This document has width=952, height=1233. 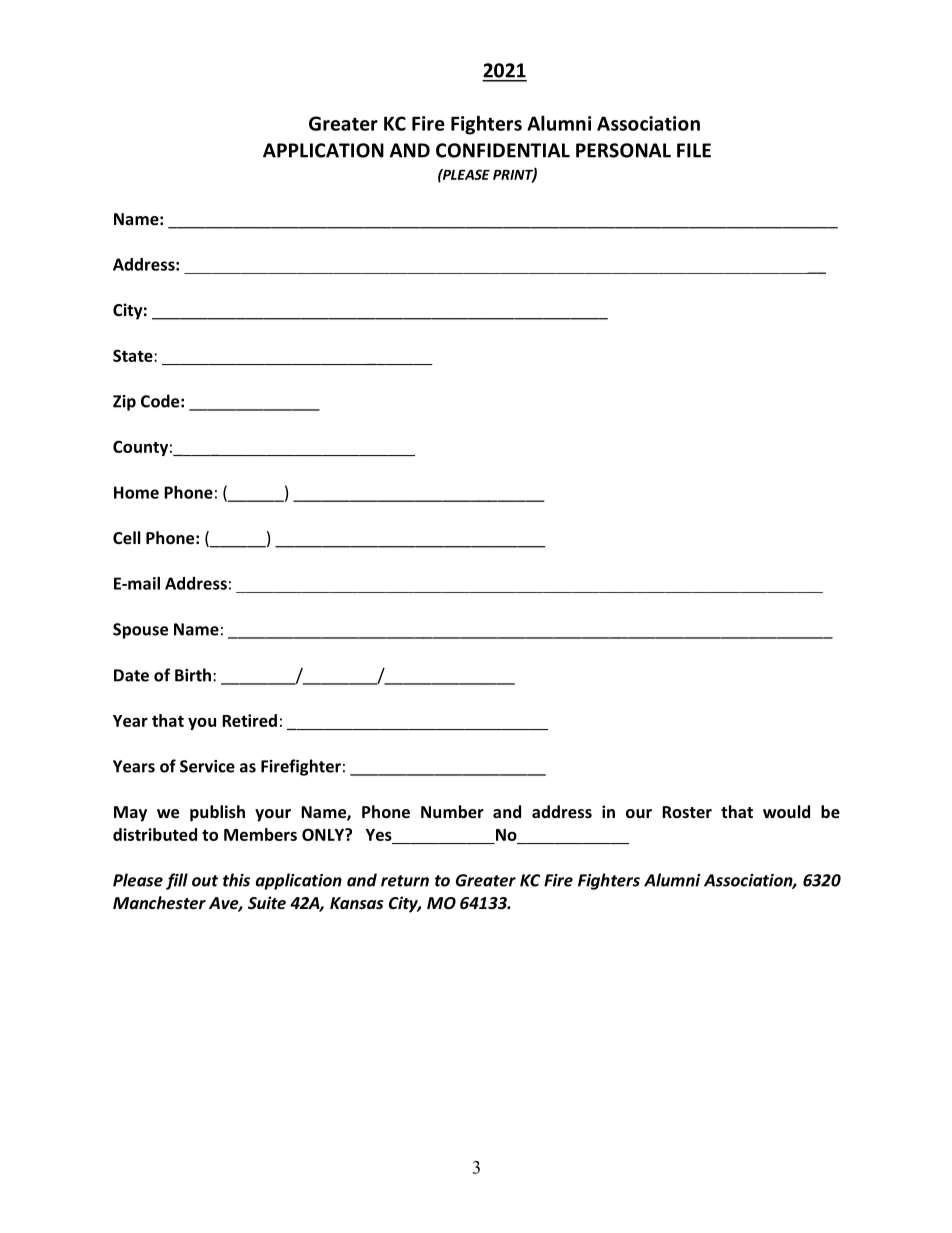 What do you see at coordinates (687, 812) in the document?
I see `Roster` at bounding box center [687, 812].
